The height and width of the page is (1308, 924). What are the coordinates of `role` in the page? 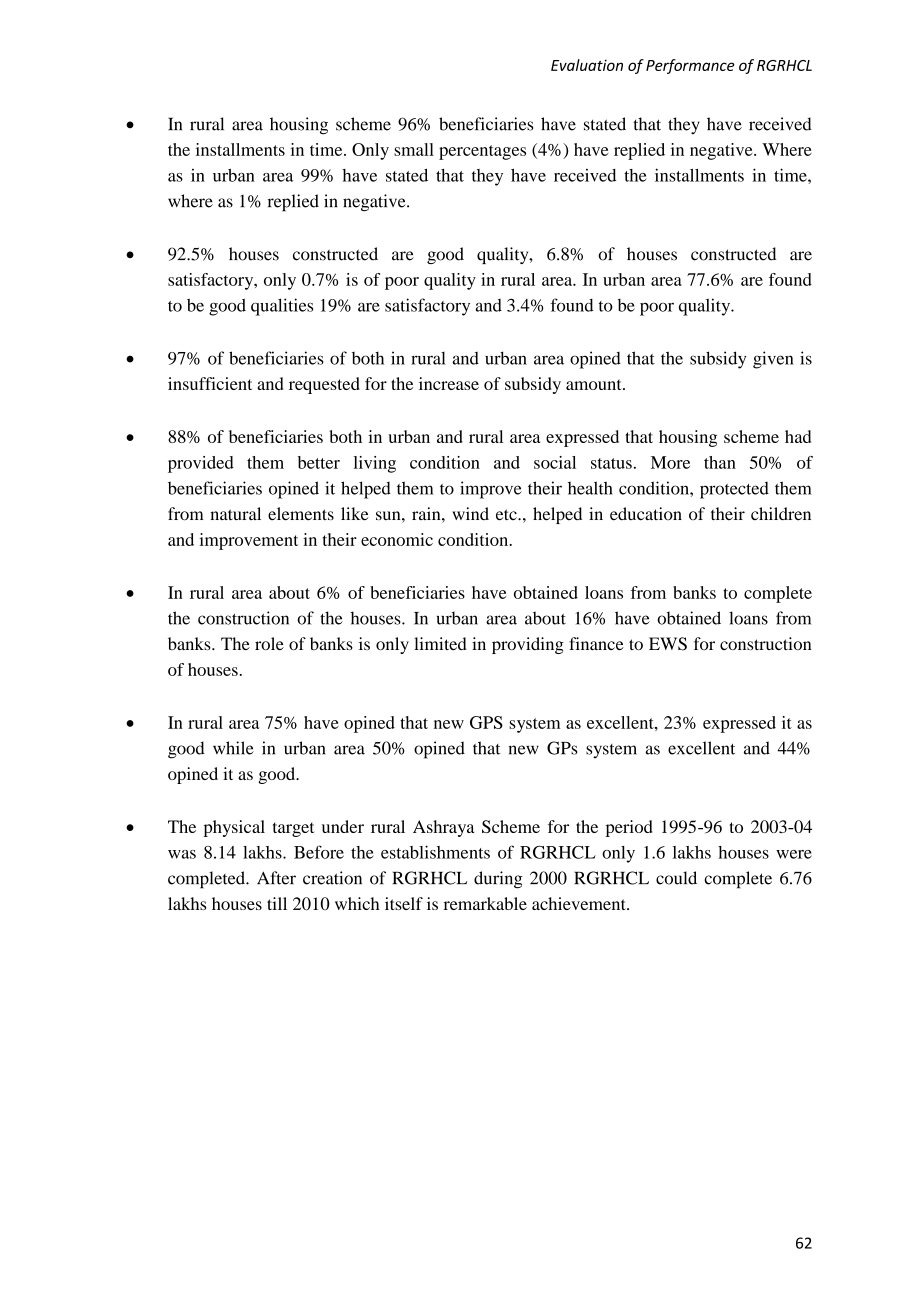 It's located at (269, 643).
